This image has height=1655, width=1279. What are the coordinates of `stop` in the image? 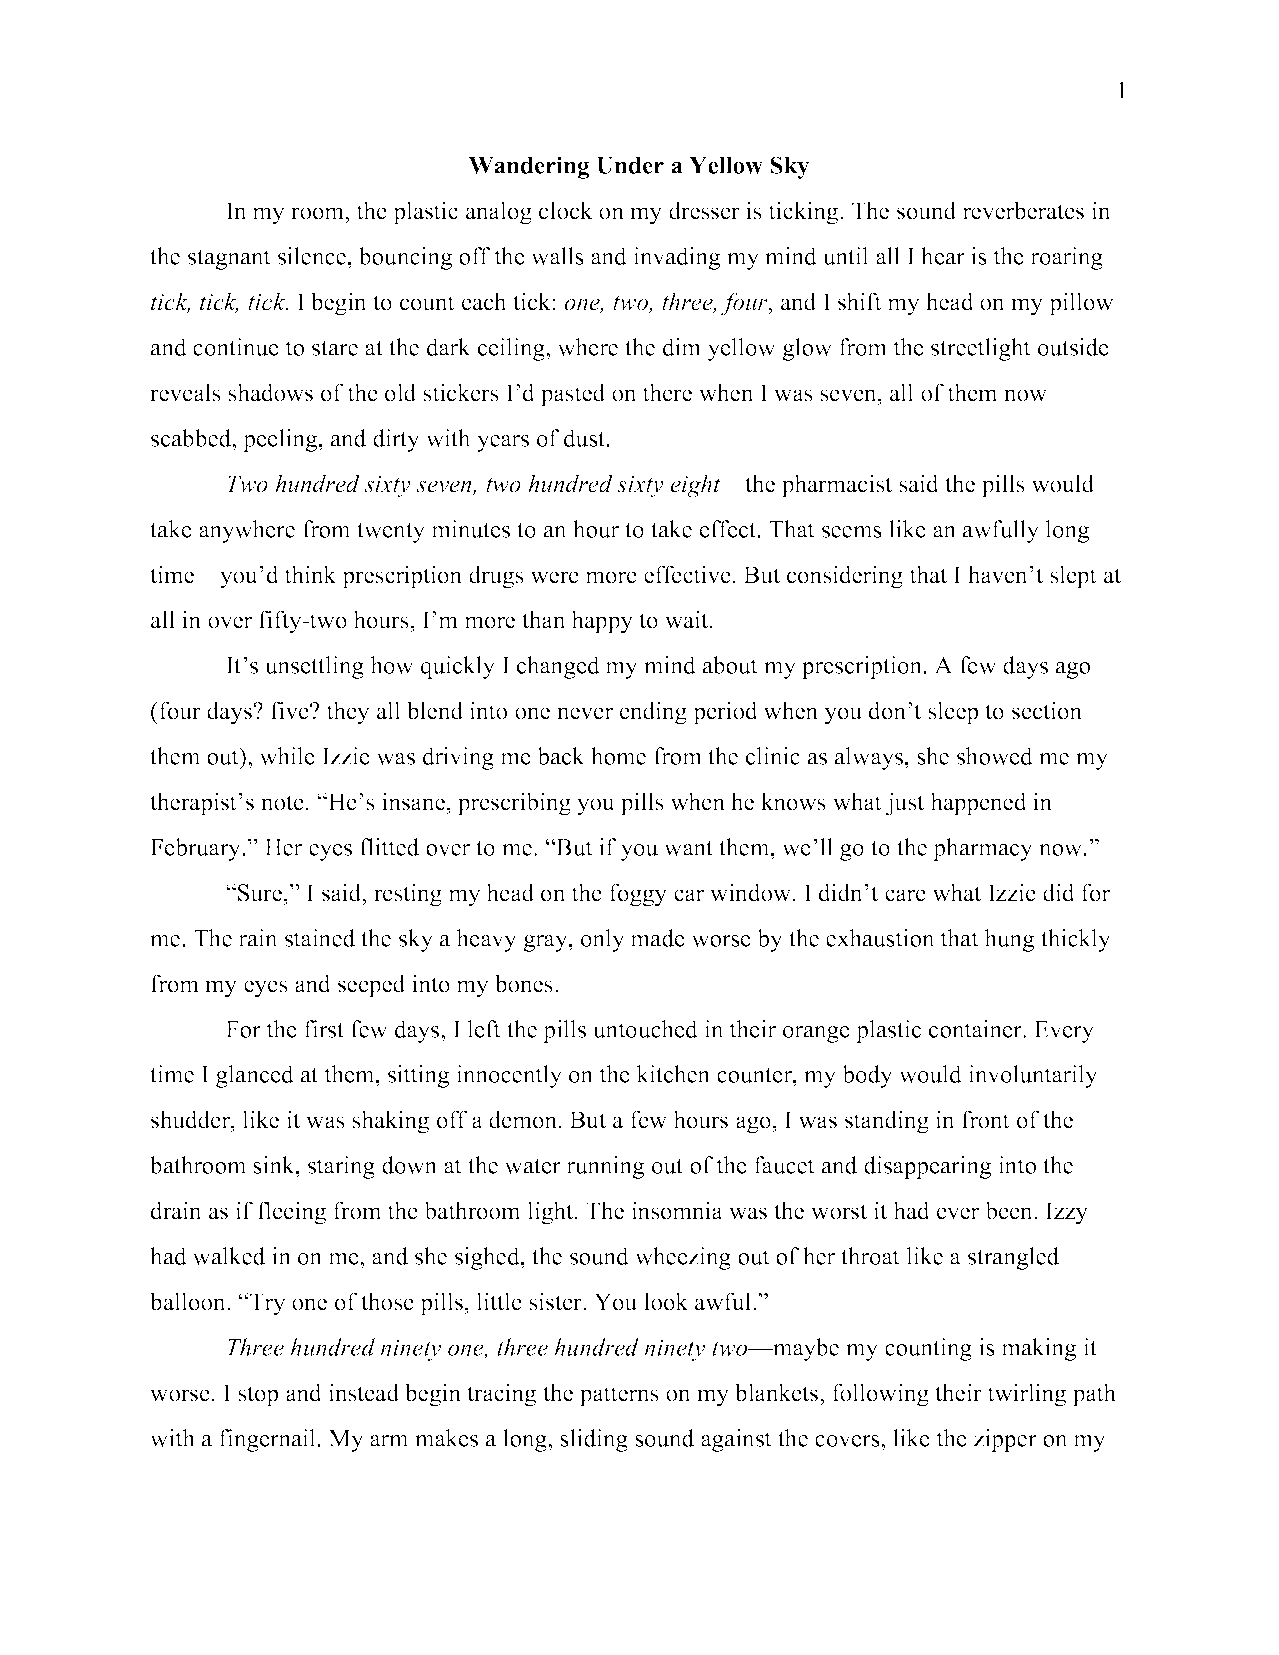 It's located at (258, 1396).
